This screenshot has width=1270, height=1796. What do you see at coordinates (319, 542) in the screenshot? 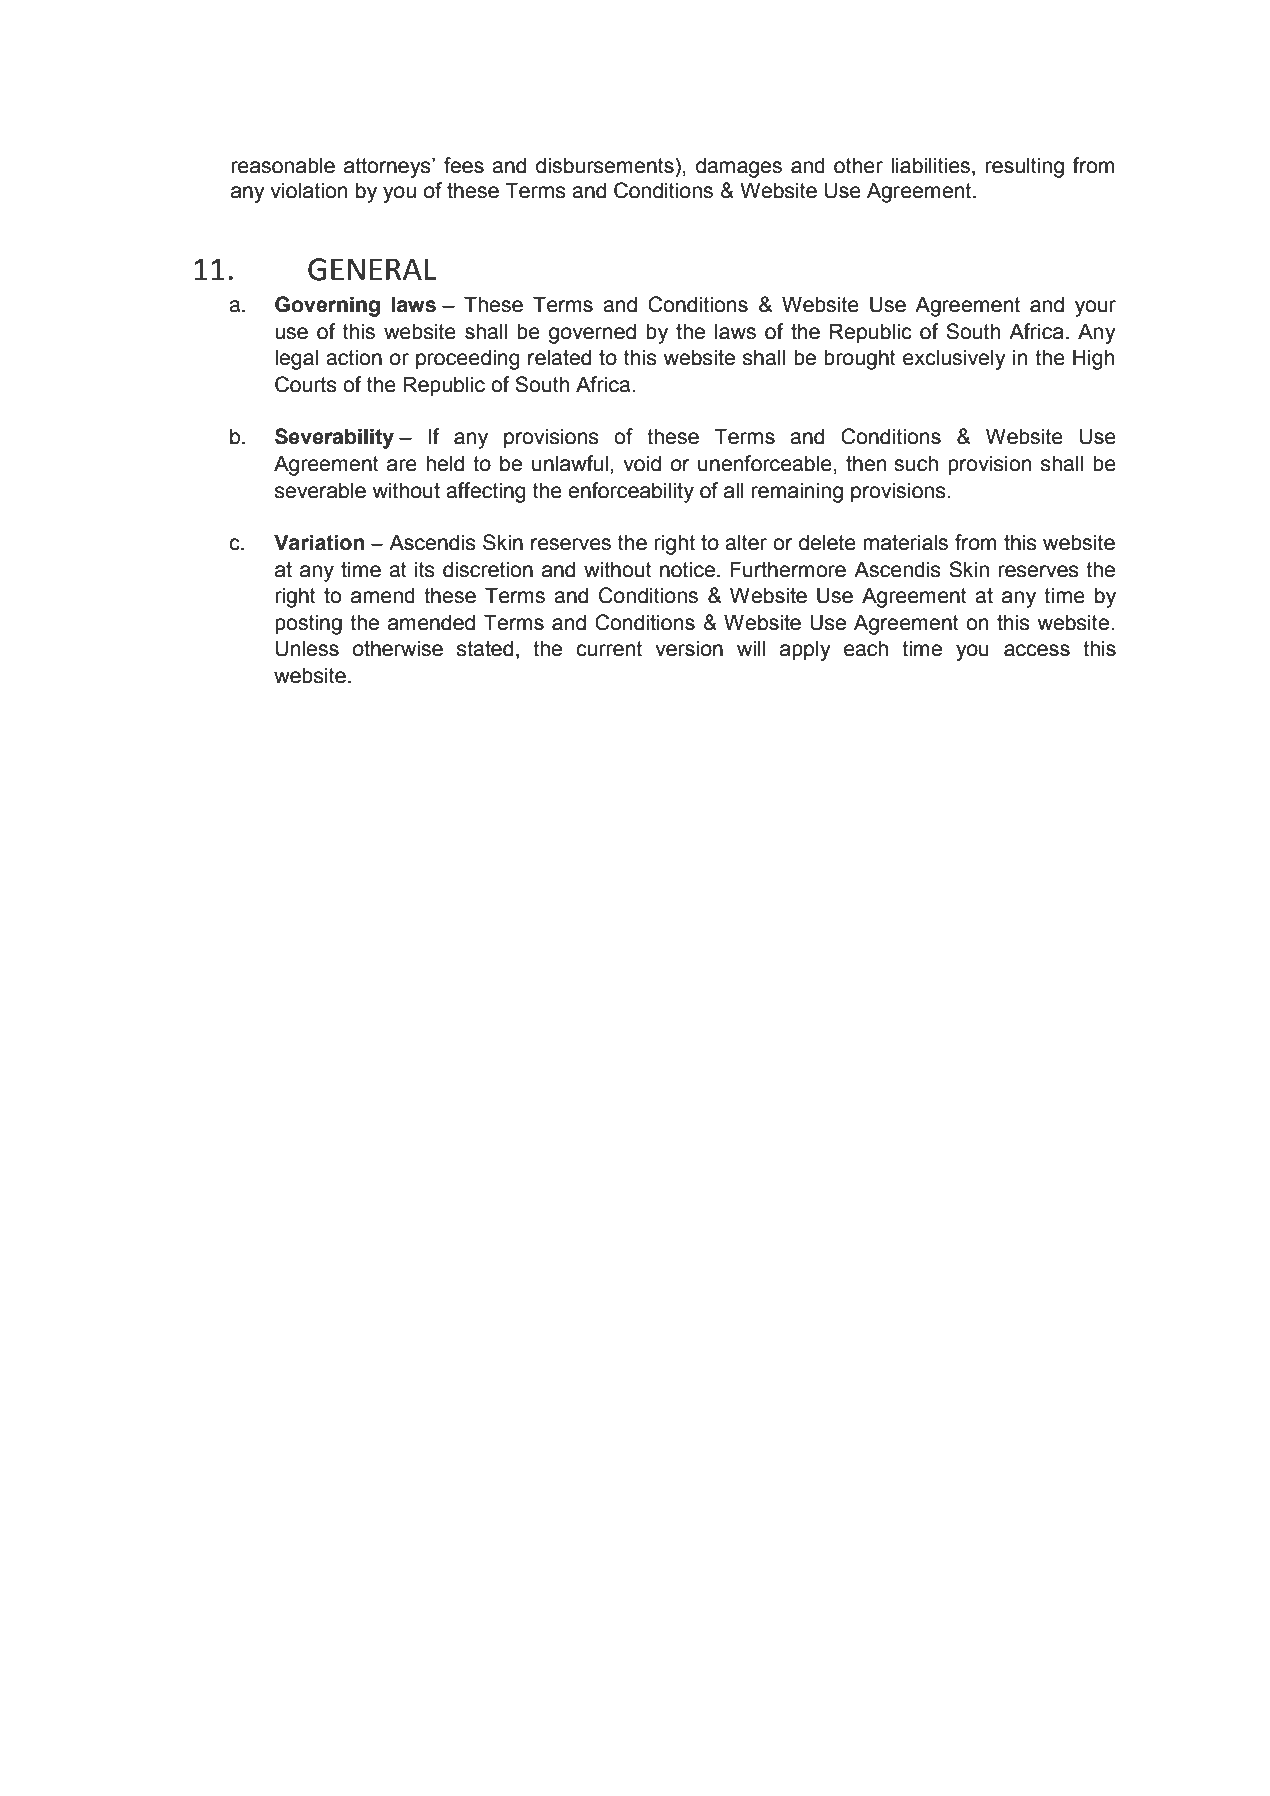
I see `Variation` at bounding box center [319, 542].
